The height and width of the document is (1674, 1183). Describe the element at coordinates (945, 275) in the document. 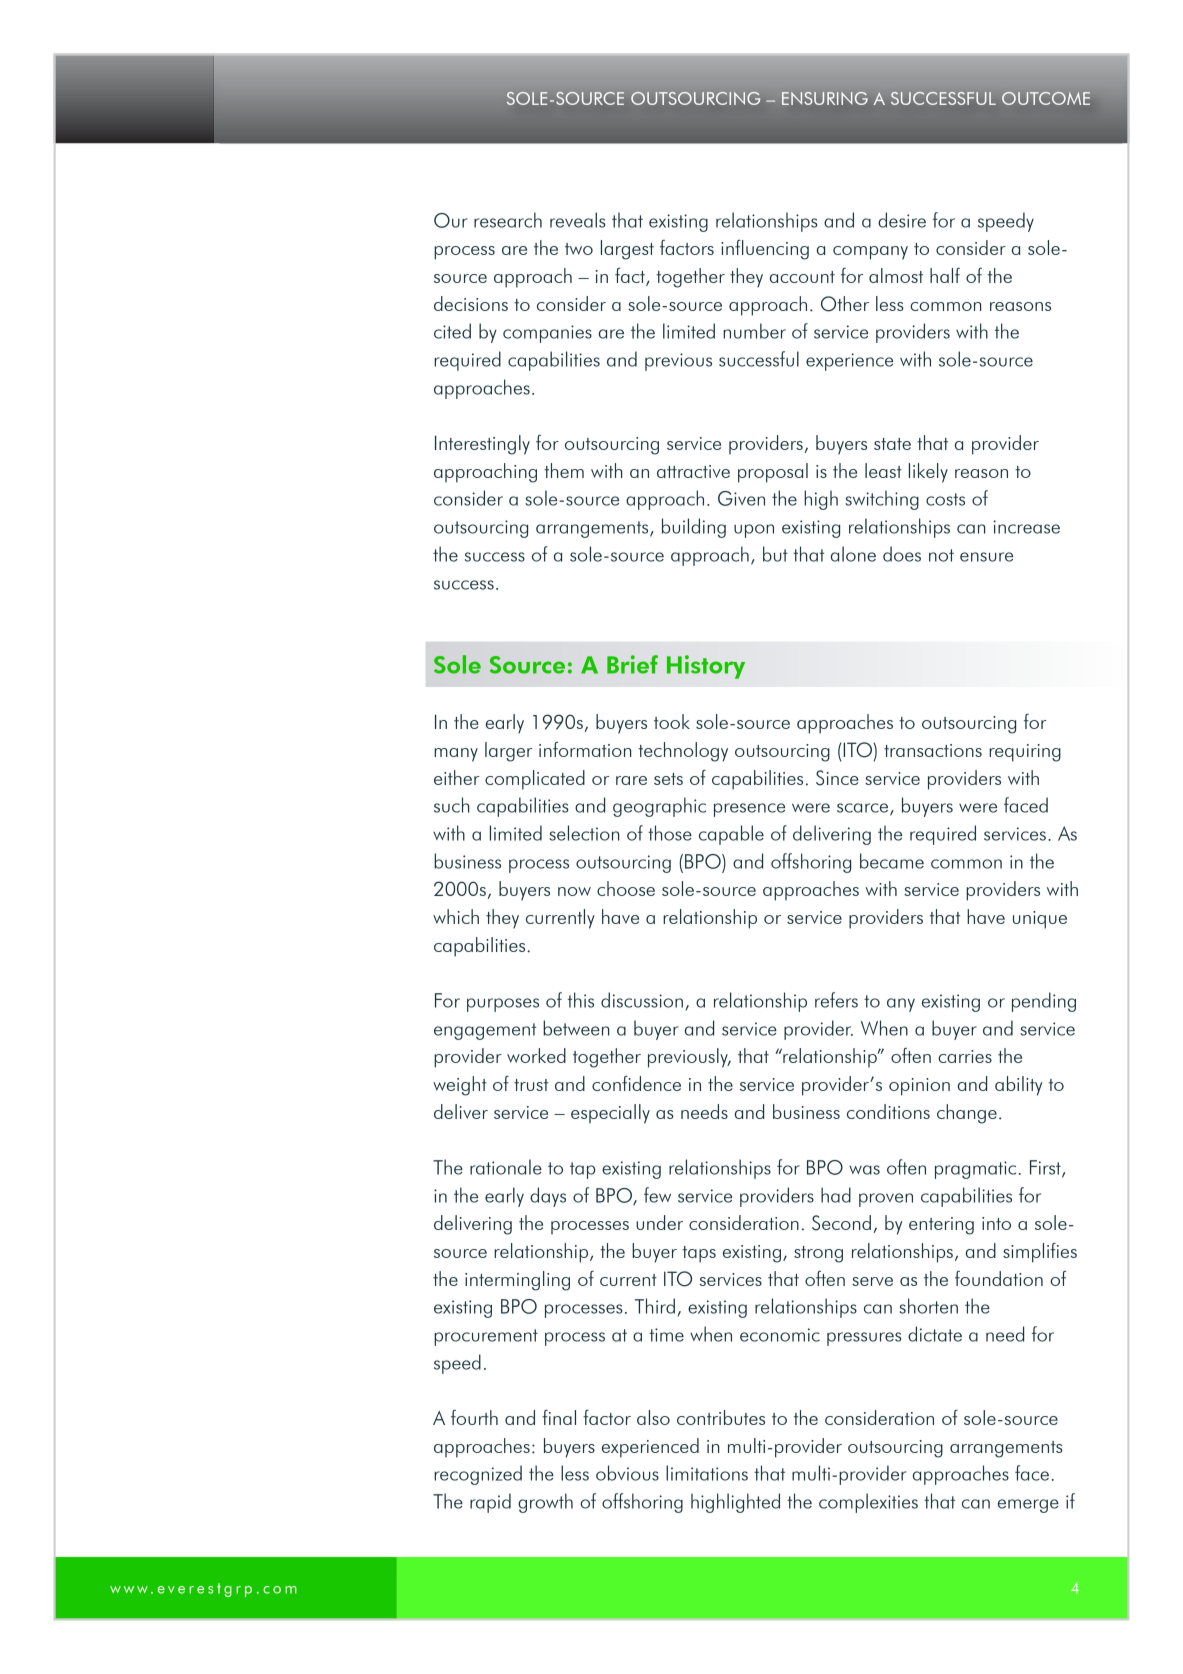

I see `half` at that location.
